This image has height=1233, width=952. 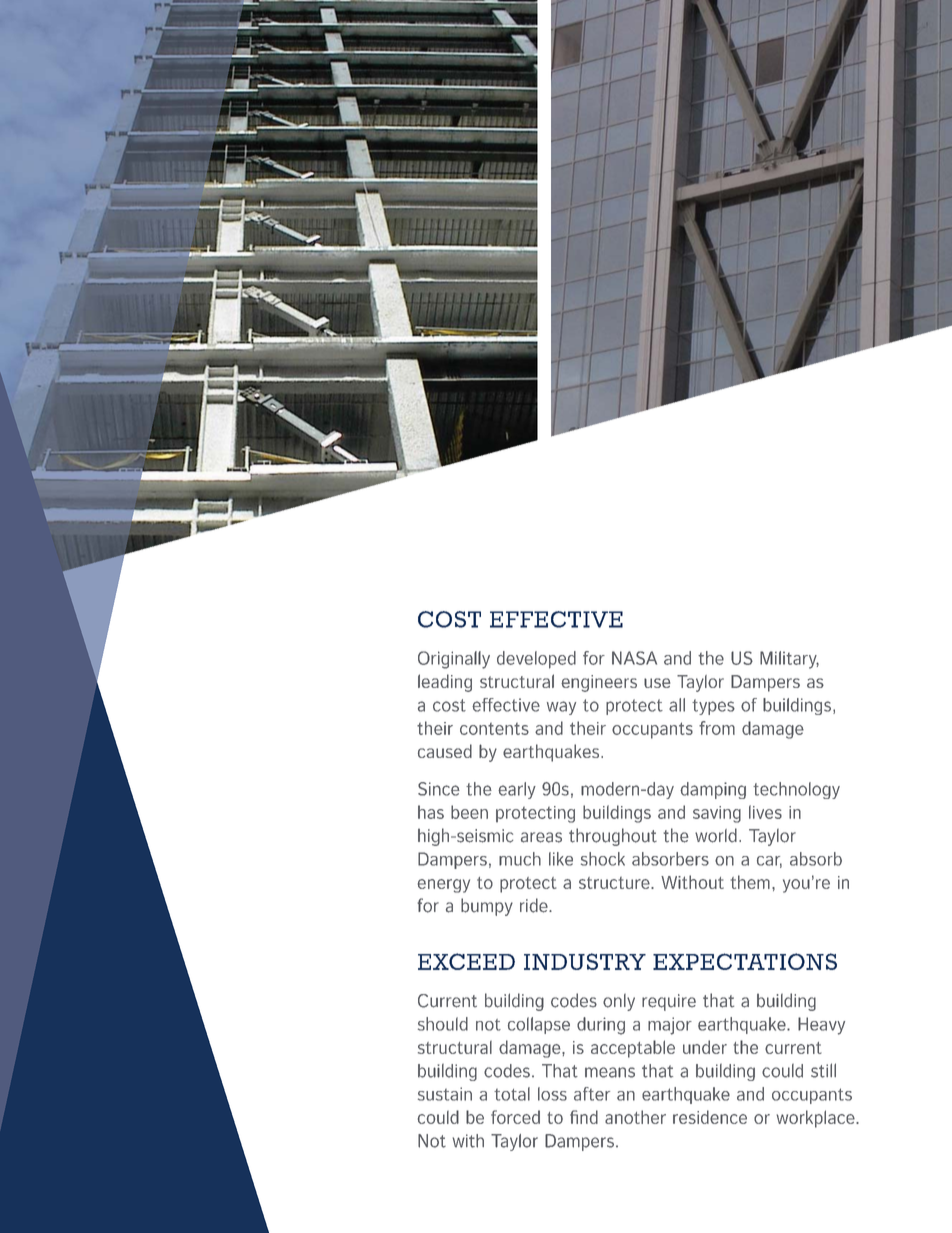 What do you see at coordinates (769, 862) in the image?
I see `car` at bounding box center [769, 862].
